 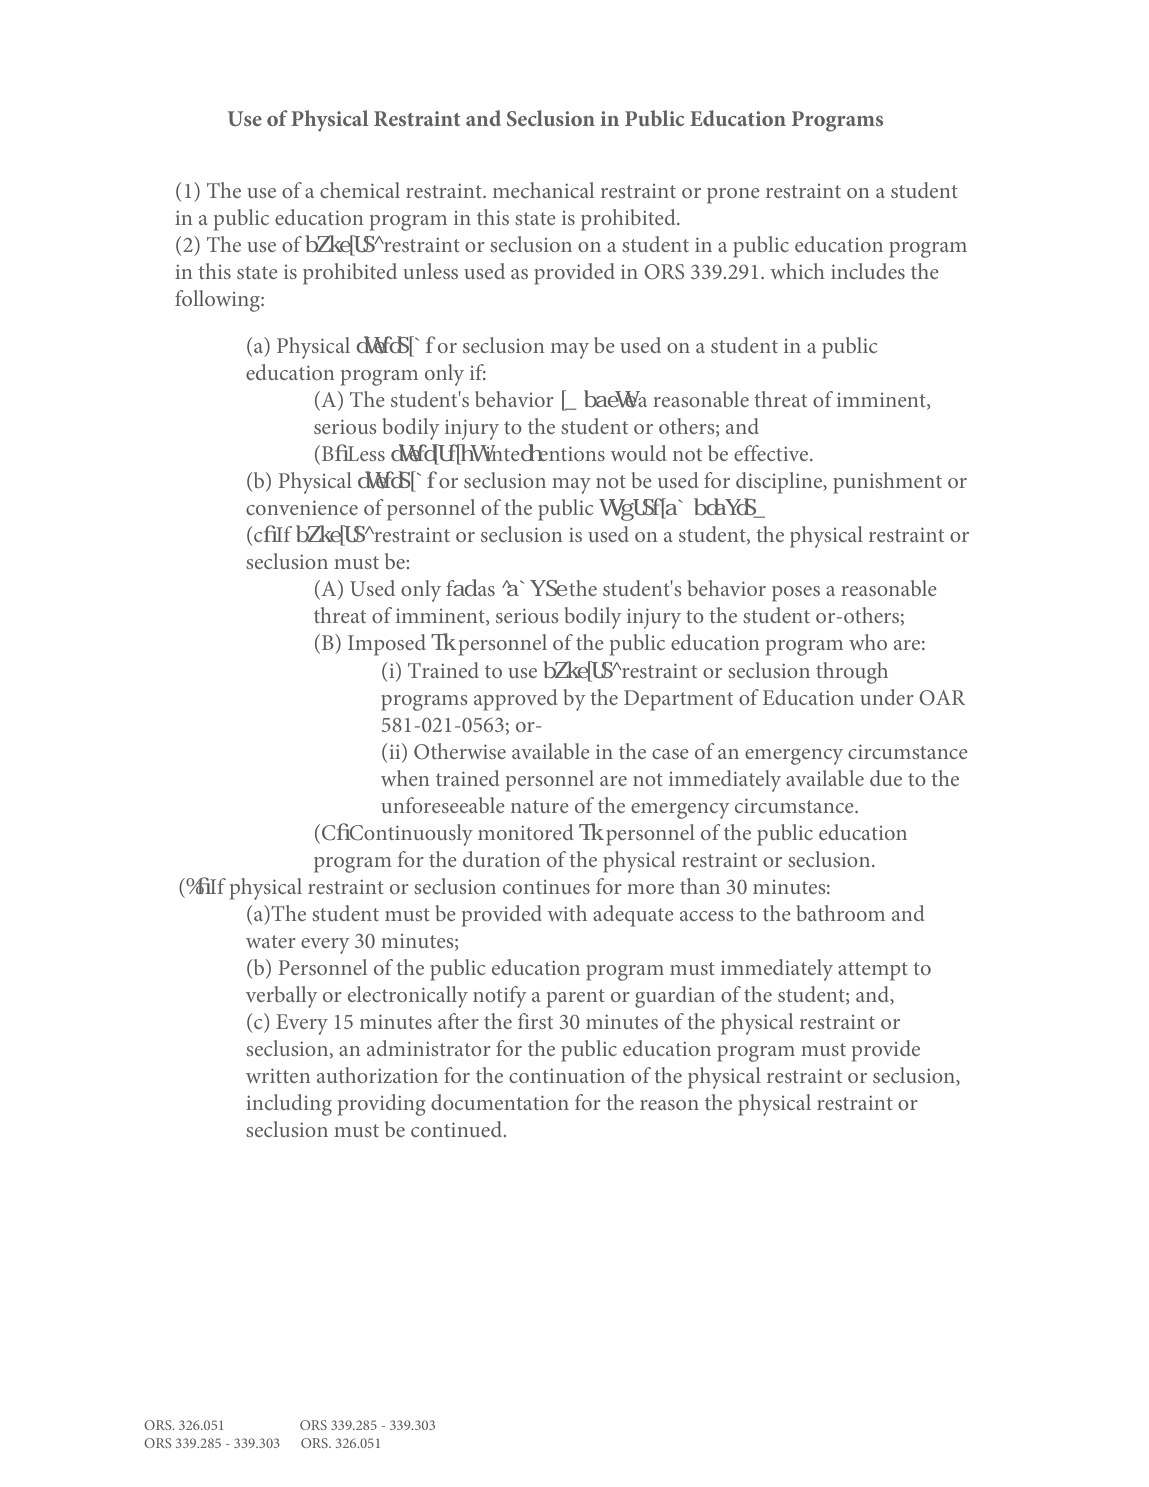 I want to click on Imposed, so click(x=387, y=645).
